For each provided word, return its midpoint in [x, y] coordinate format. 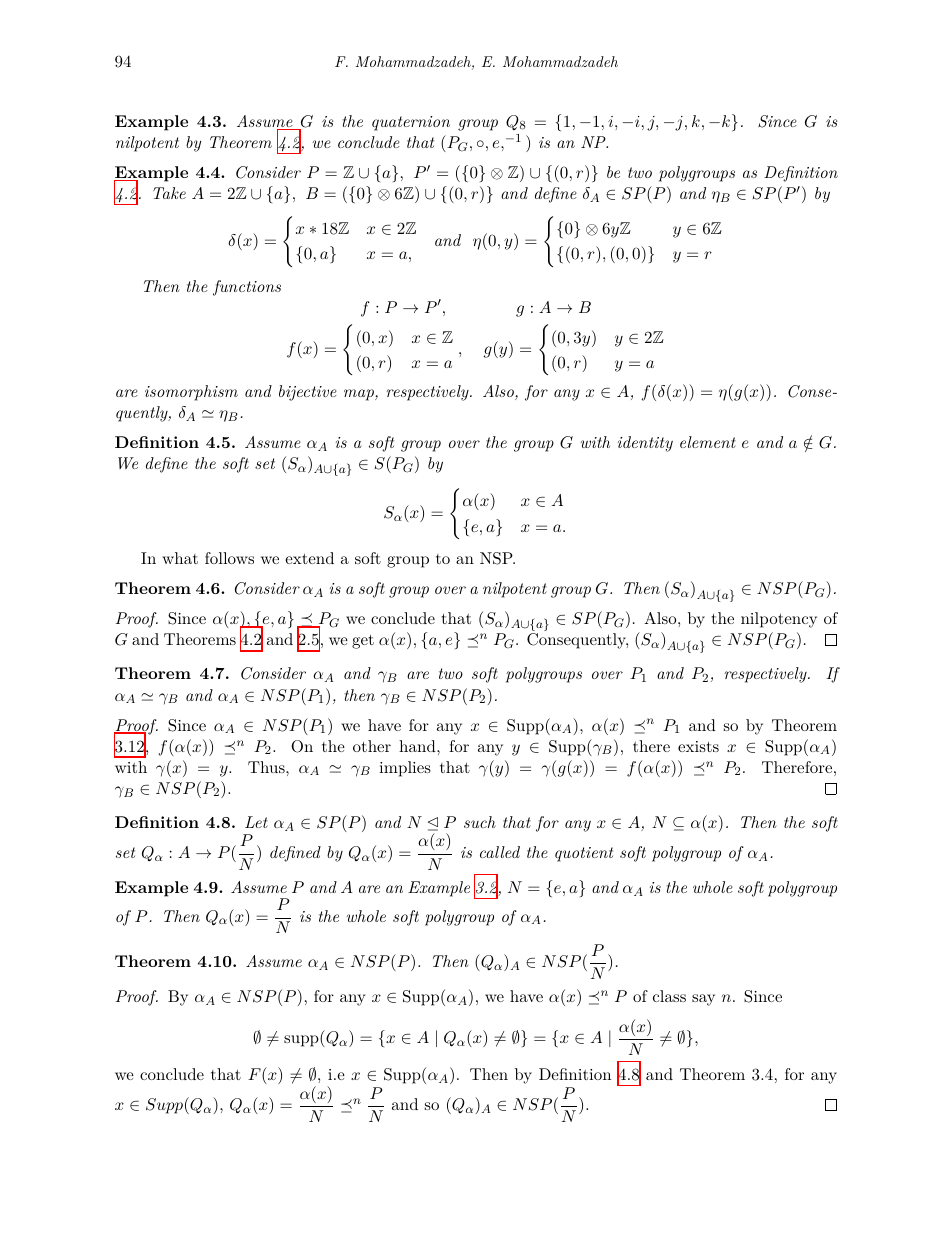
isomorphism [191, 393]
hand [418, 746]
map [360, 395]
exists [698, 746]
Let [256, 822]
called [500, 852]
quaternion [411, 123]
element [708, 442]
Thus [267, 767]
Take [169, 193]
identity [645, 444]
